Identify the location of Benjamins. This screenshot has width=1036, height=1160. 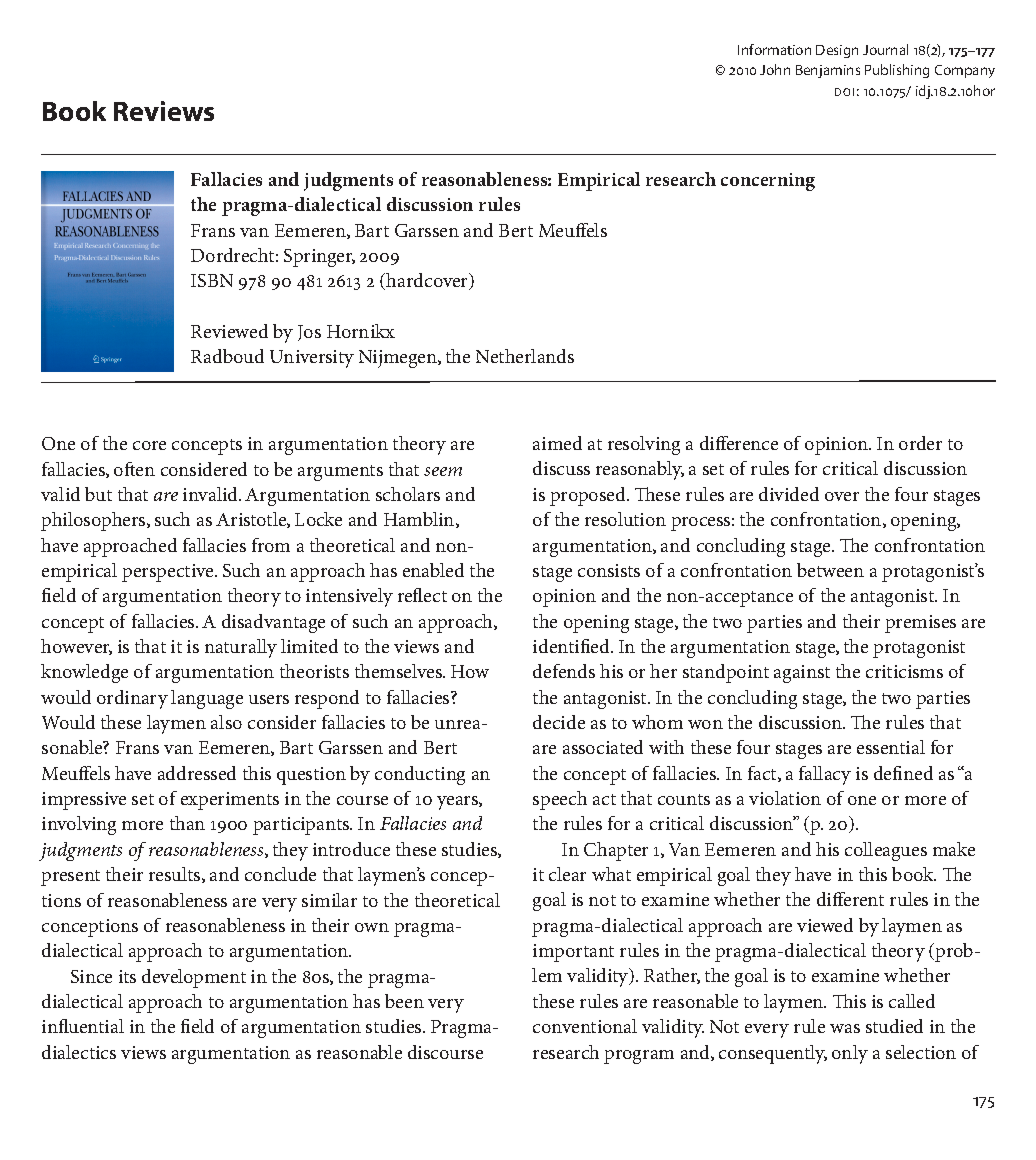
(828, 71).
